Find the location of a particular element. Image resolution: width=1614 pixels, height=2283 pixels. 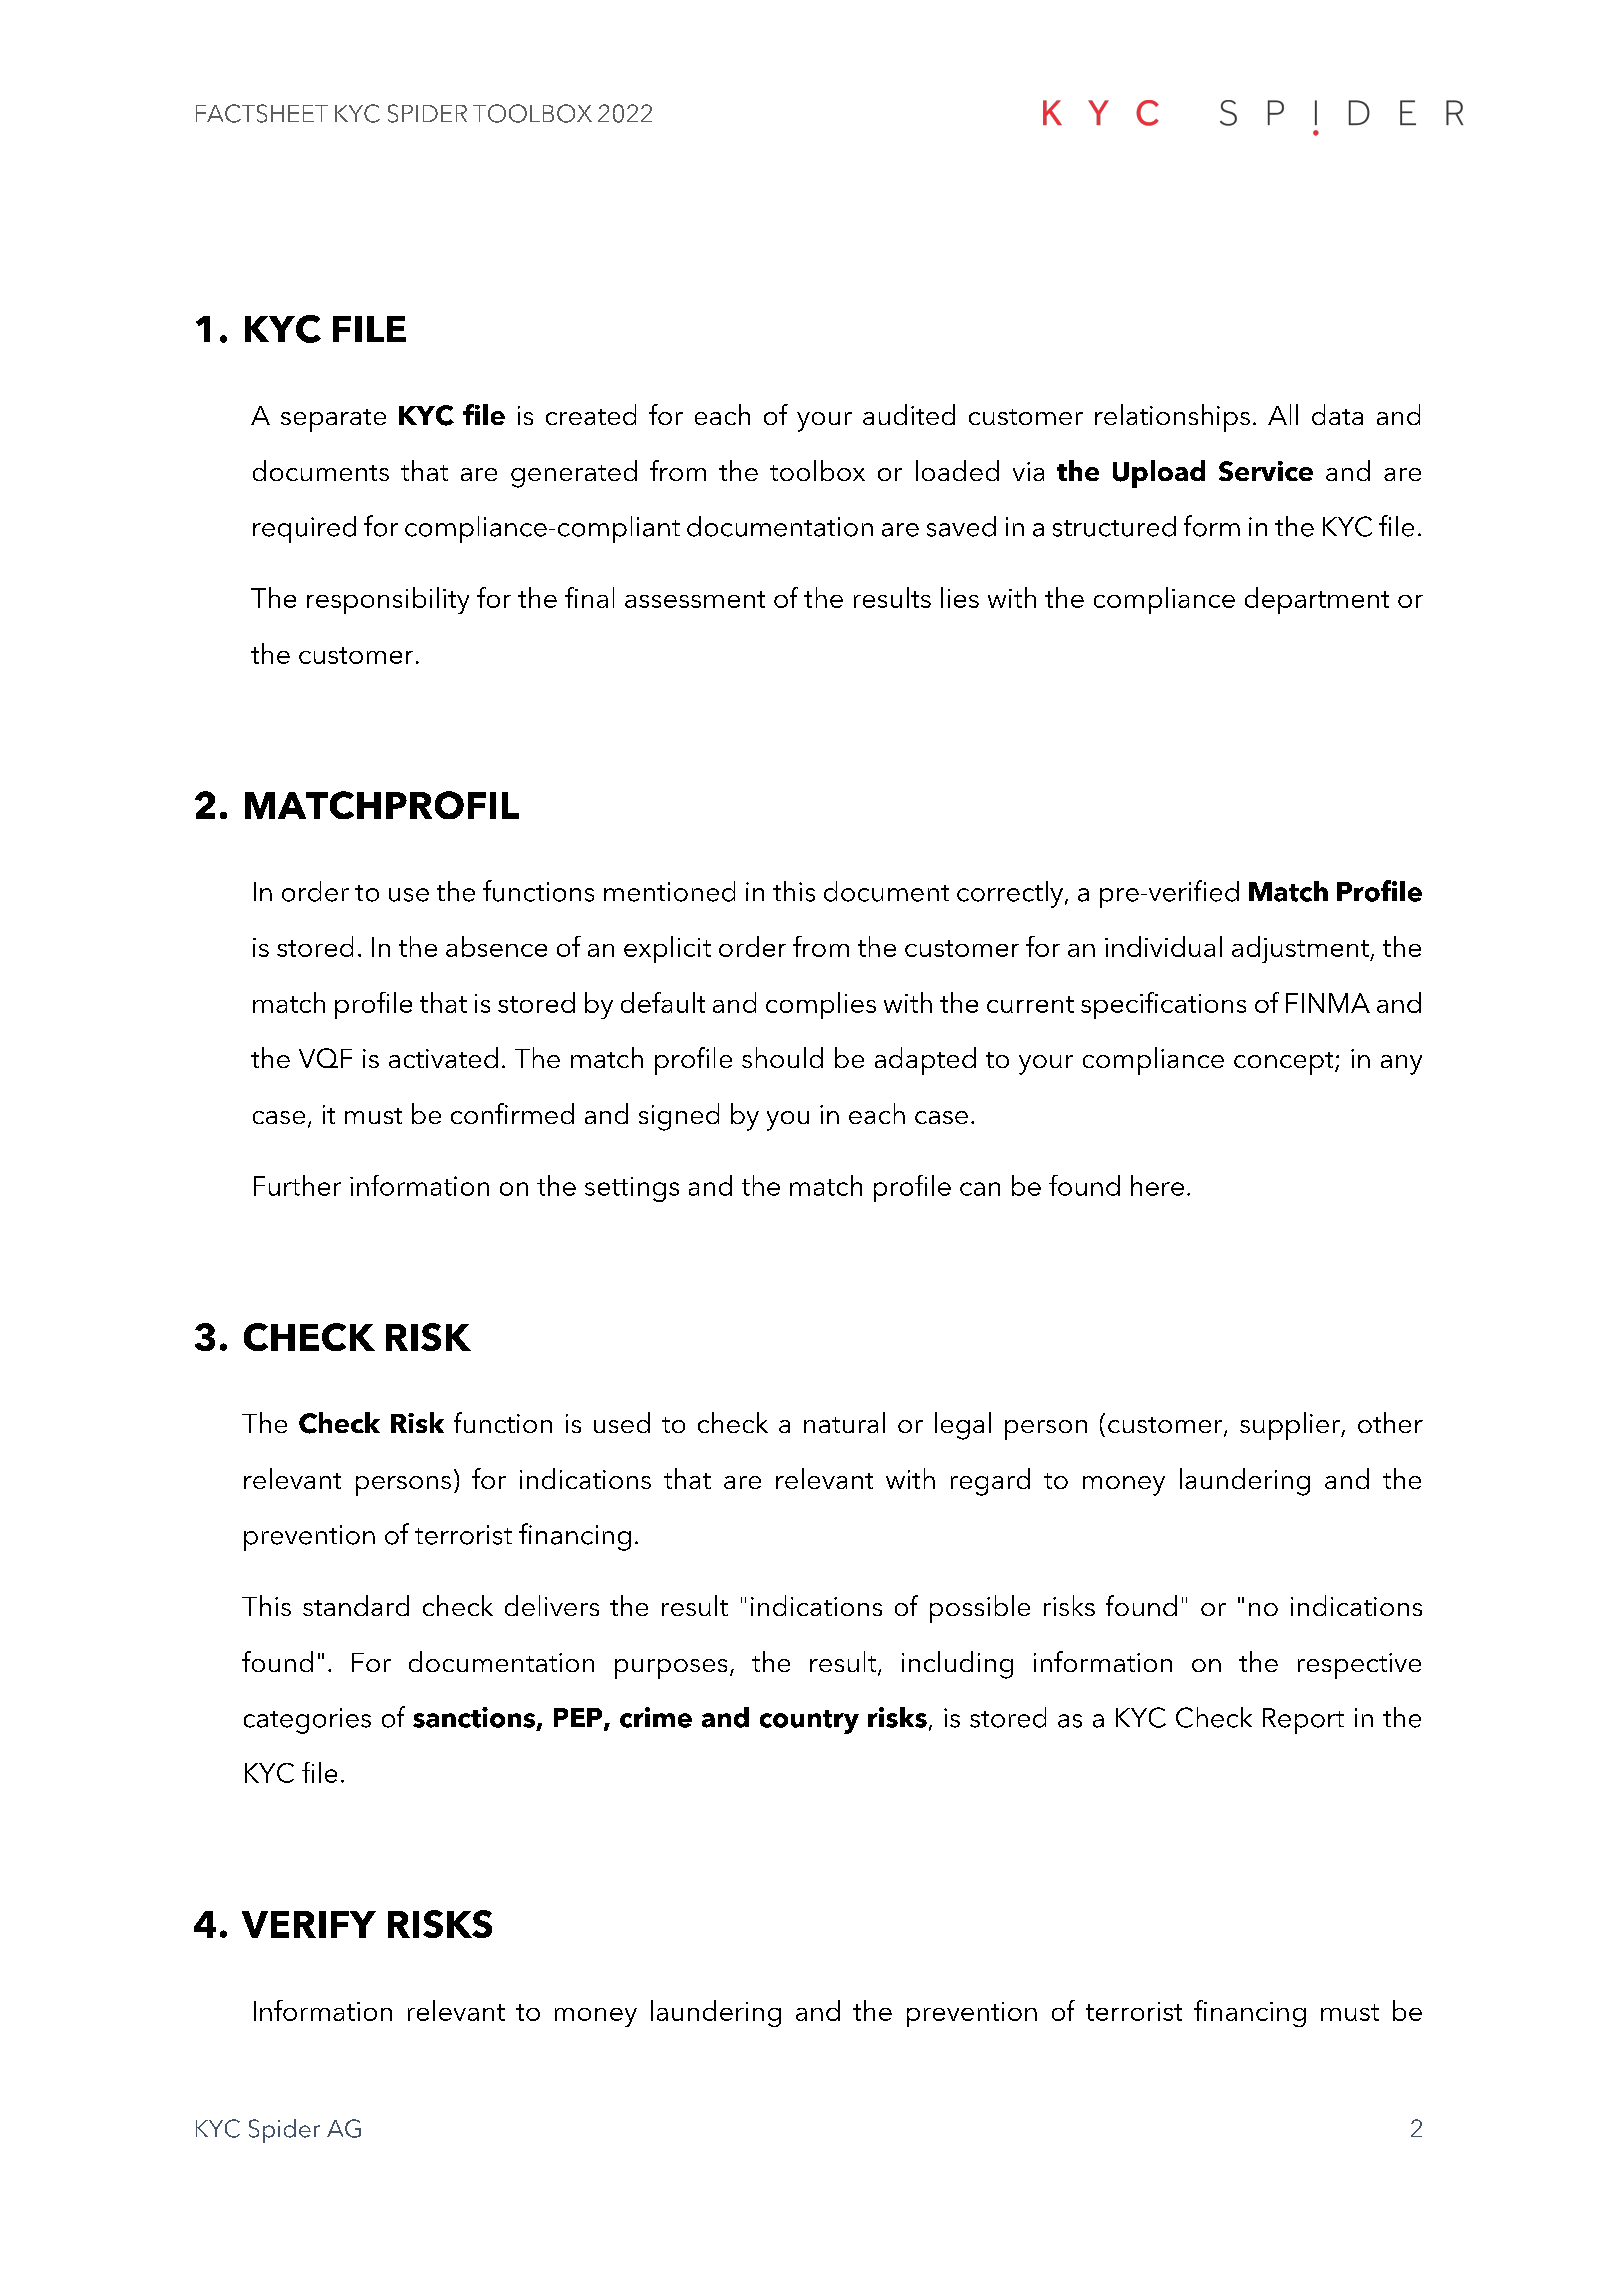

absence is located at coordinates (496, 946).
